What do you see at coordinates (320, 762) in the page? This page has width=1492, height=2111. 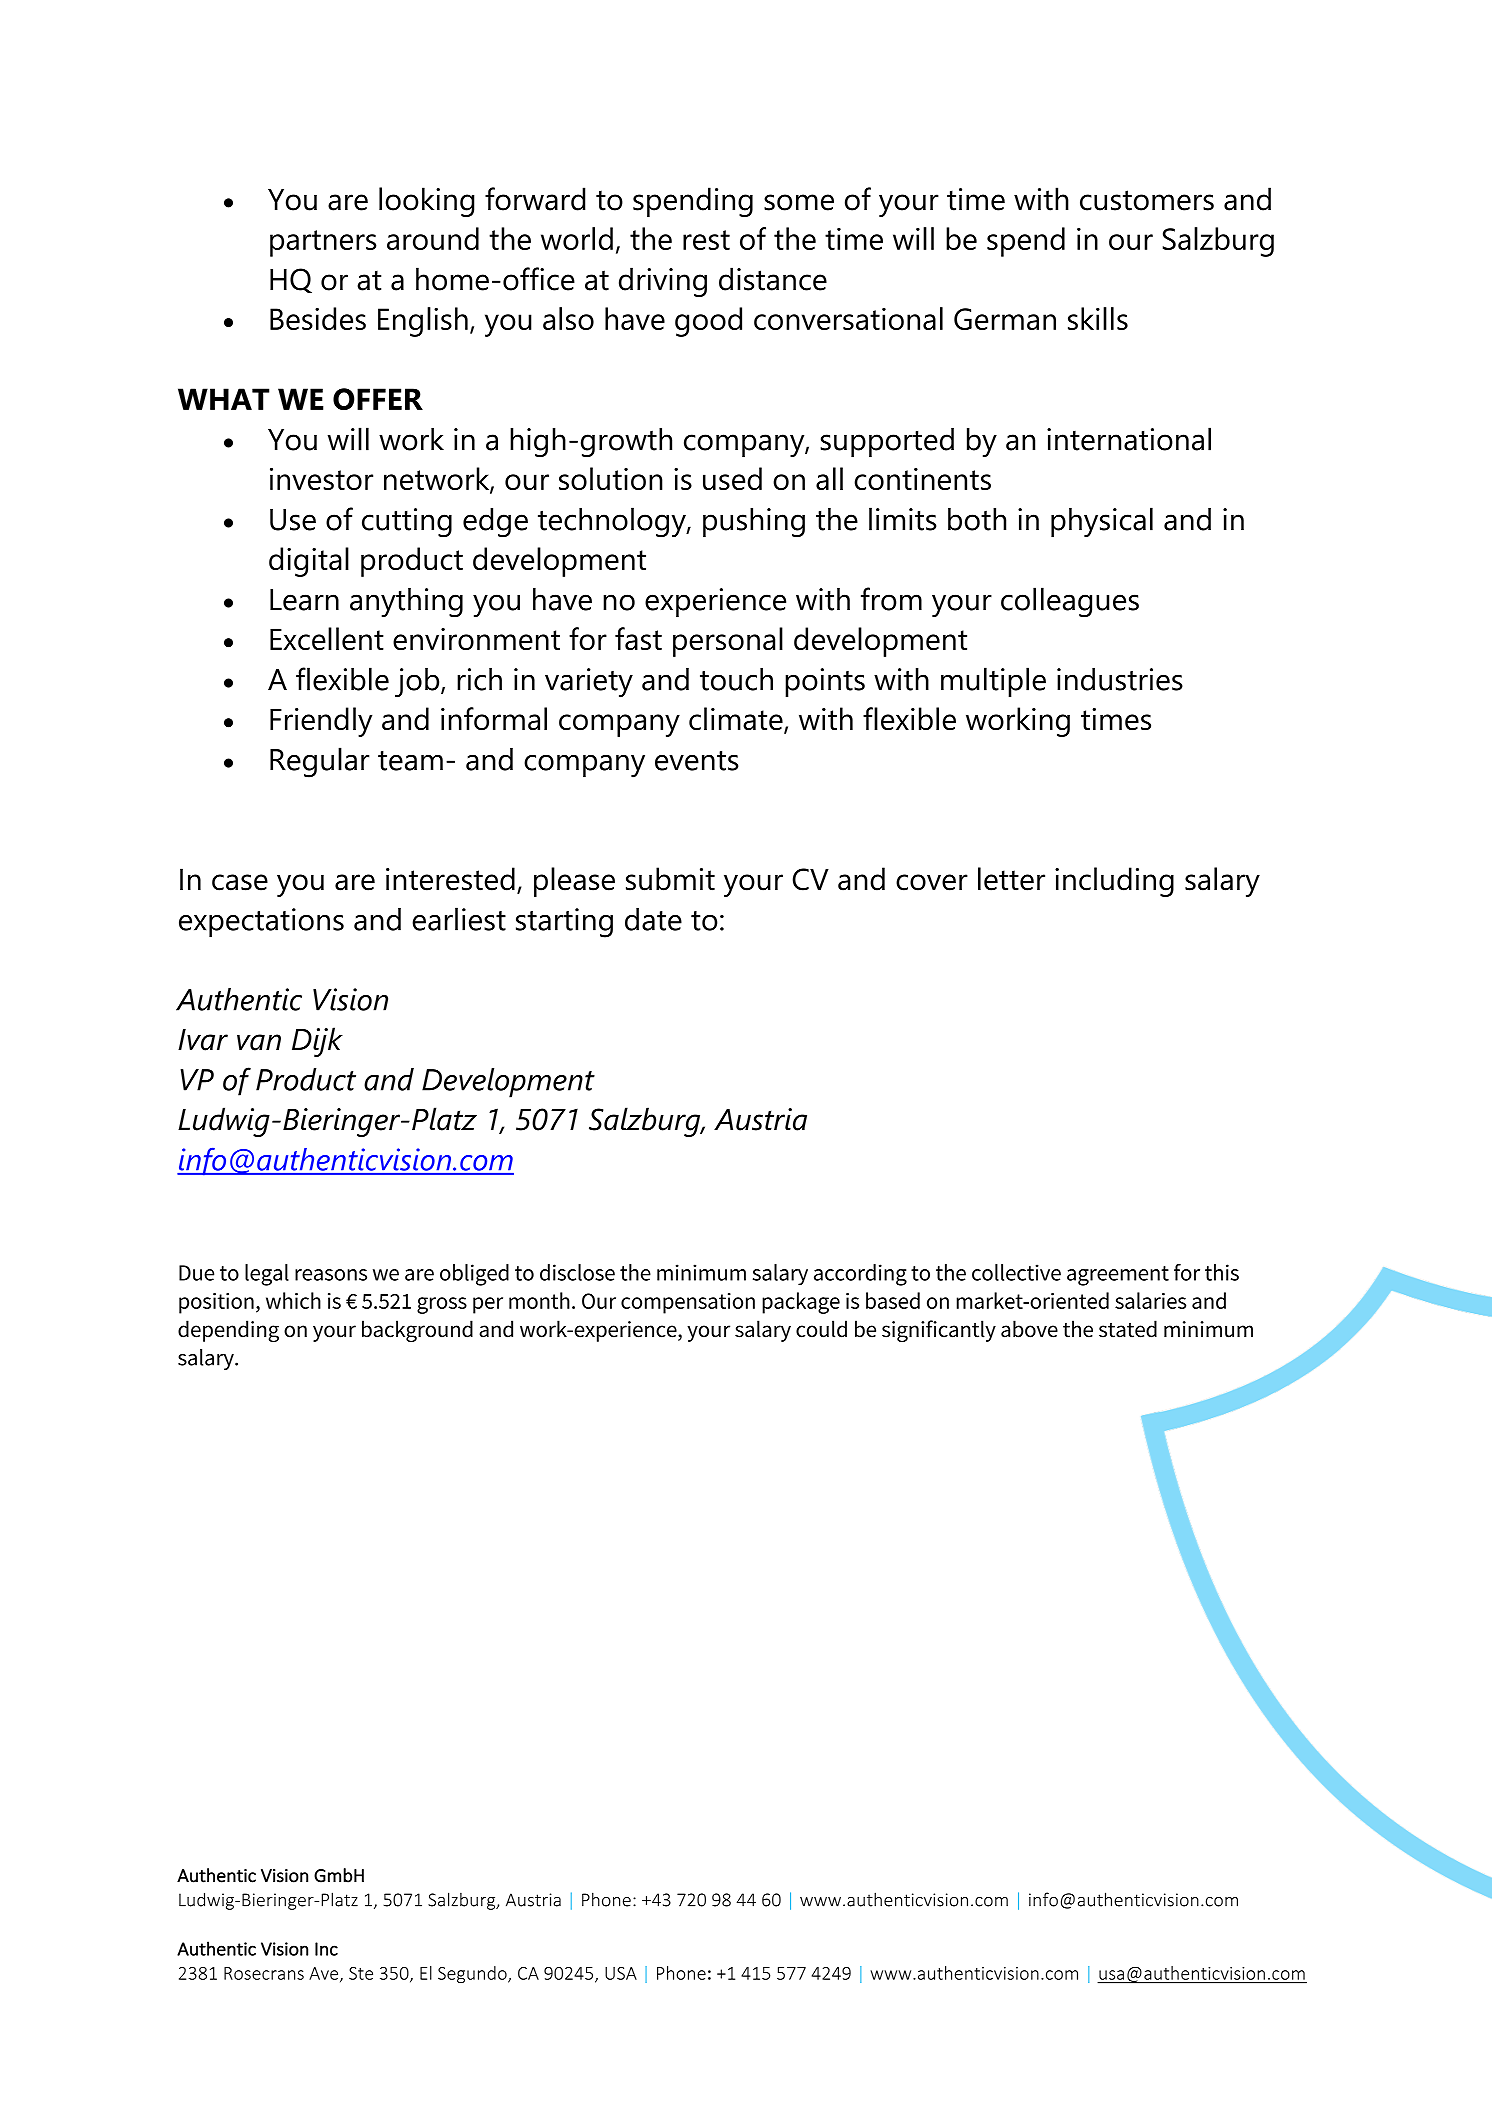 I see `Regular` at bounding box center [320, 762].
